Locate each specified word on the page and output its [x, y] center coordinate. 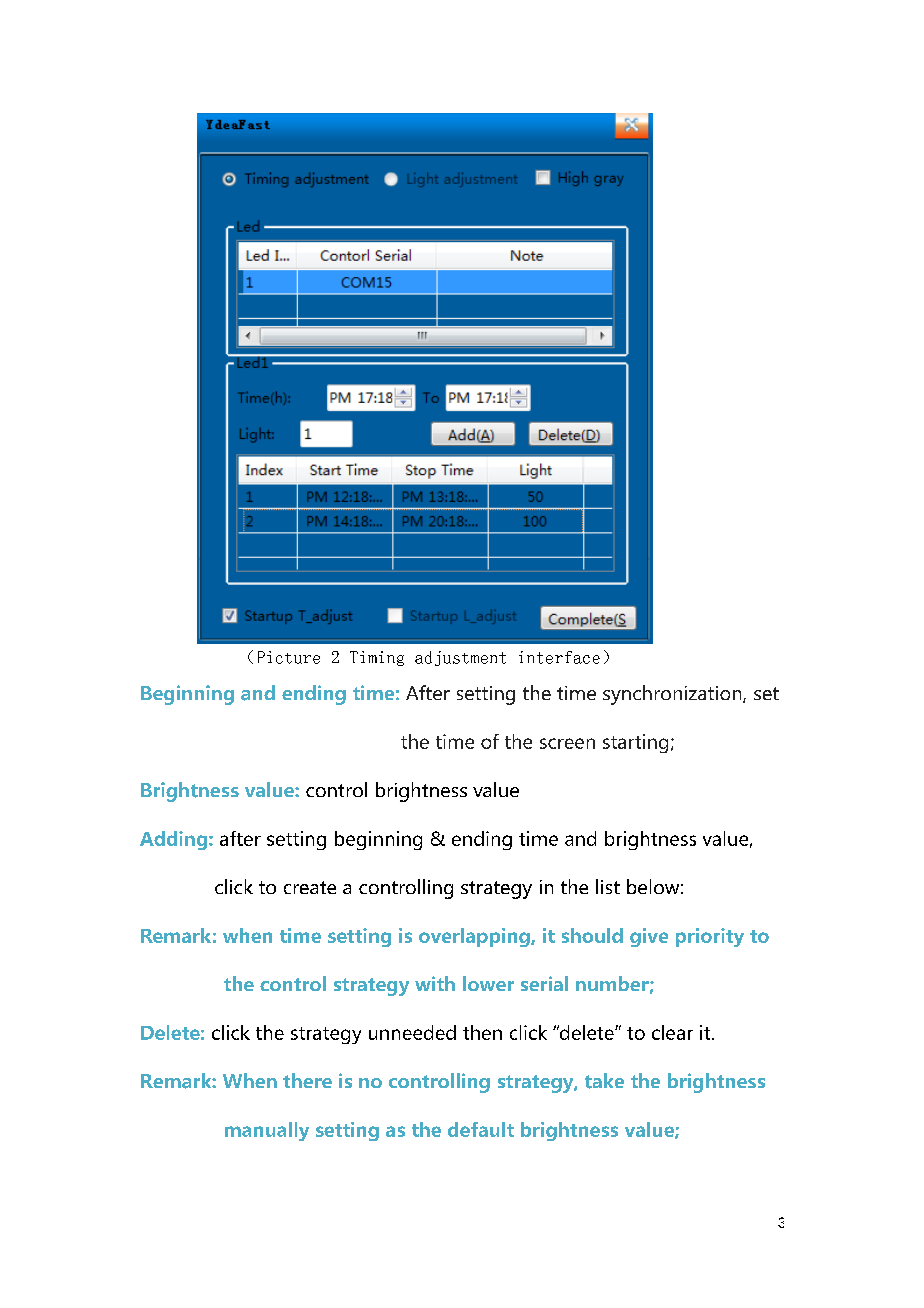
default [481, 1129]
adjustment [460, 658]
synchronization [673, 695]
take [604, 1081]
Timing [377, 658]
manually [267, 1131]
